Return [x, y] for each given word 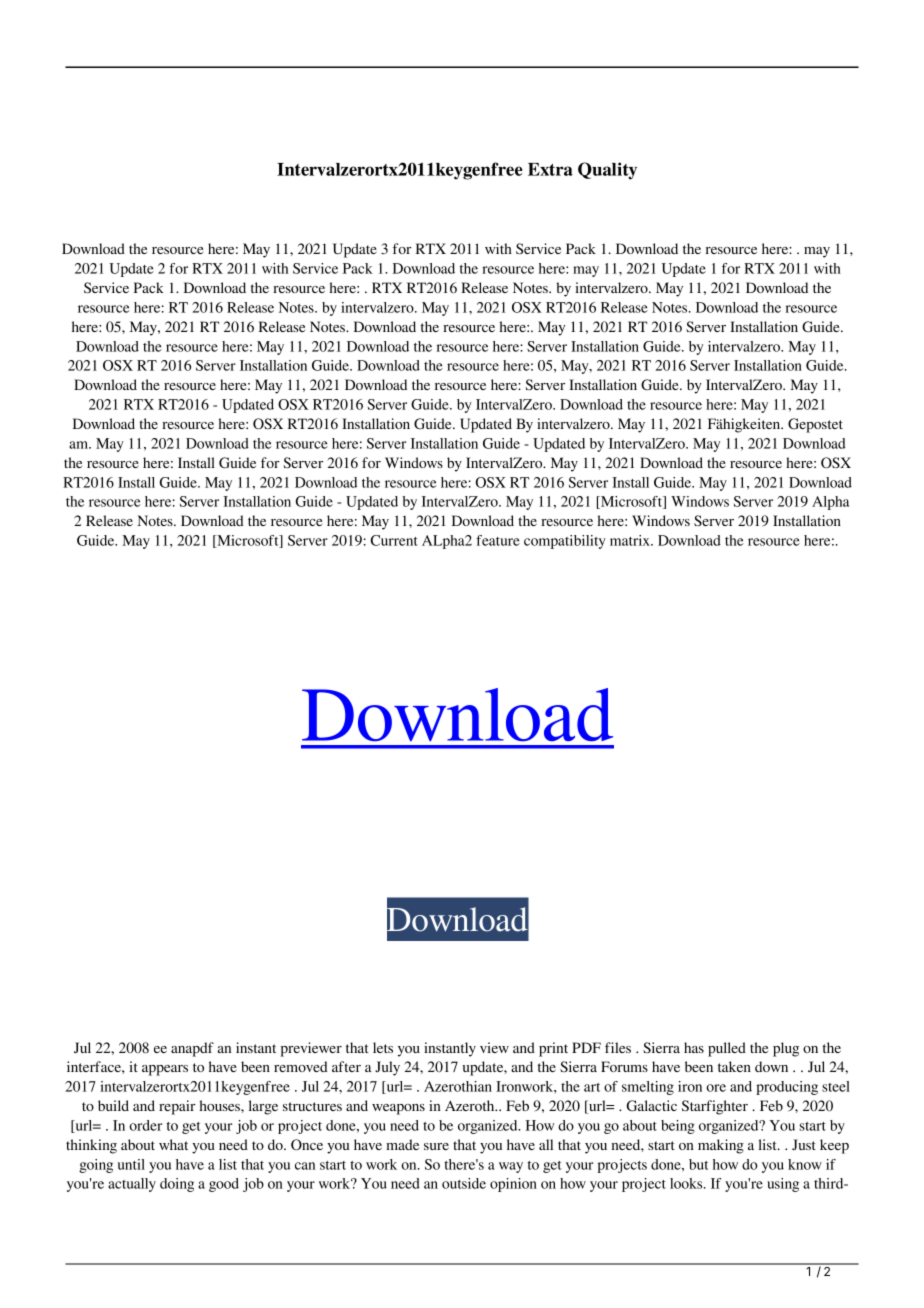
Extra [550, 169]
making [721, 1146]
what [173, 1144]
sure [436, 1146]
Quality [607, 171]
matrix [631, 540]
